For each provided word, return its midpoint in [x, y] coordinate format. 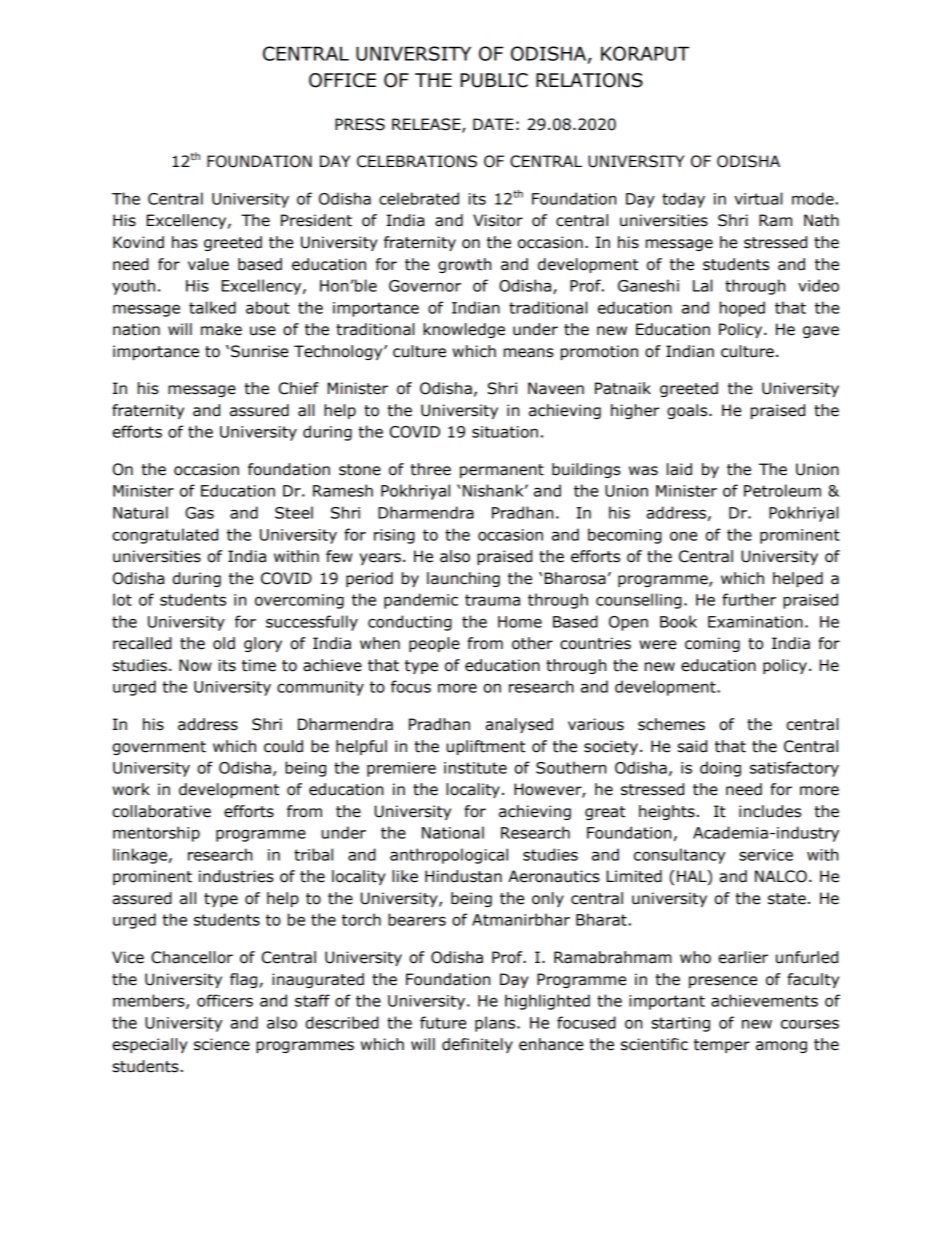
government [159, 748]
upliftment [486, 747]
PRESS [360, 124]
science [222, 1044]
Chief [299, 388]
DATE [493, 124]
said [692, 746]
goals [688, 411]
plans [496, 1024]
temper [722, 1046]
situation [505, 432]
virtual [758, 198]
